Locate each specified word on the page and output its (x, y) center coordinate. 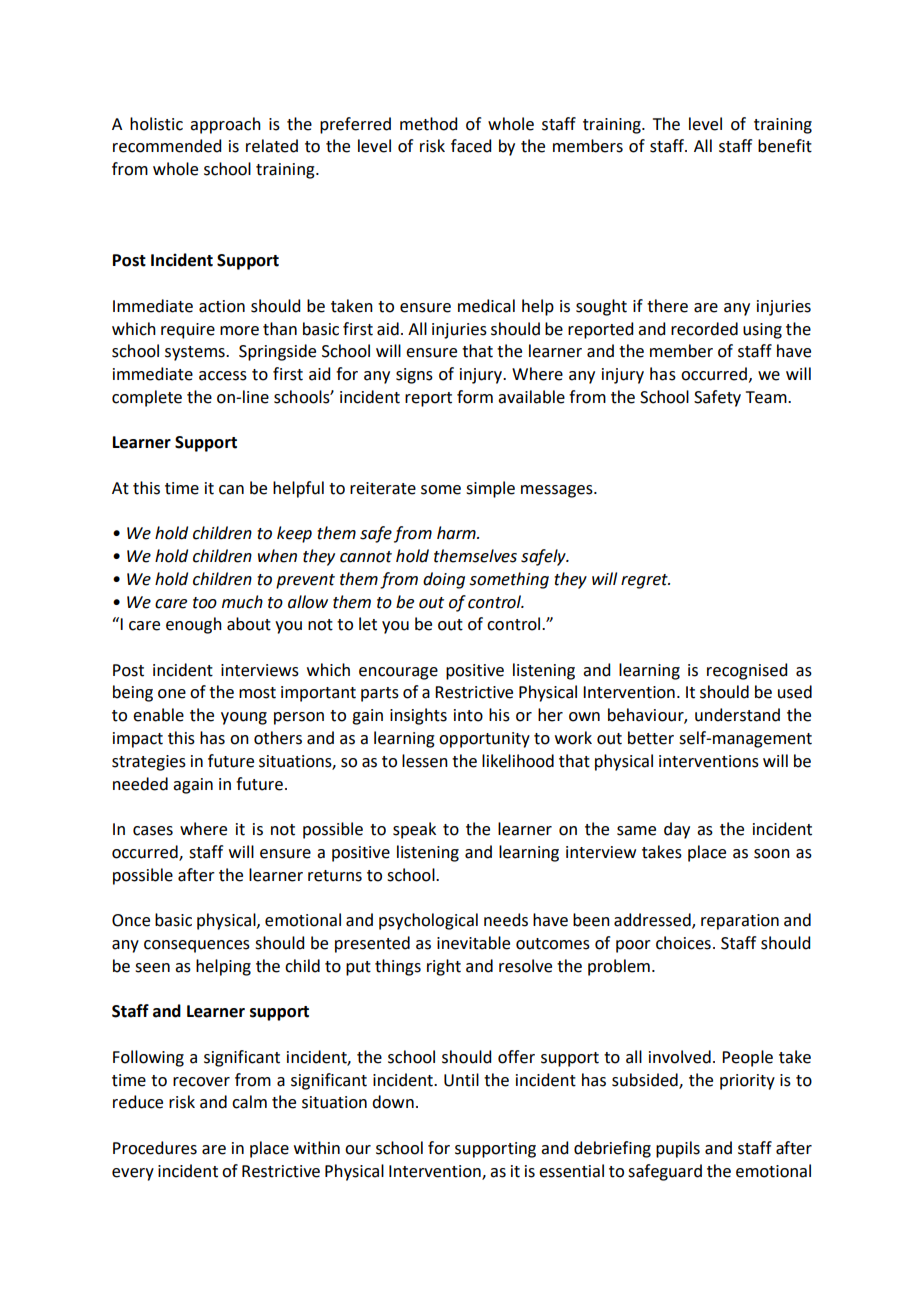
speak (414, 830)
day (677, 830)
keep (294, 534)
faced (471, 146)
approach (225, 125)
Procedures (155, 1148)
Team (767, 397)
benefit (785, 146)
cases (153, 831)
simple (490, 489)
